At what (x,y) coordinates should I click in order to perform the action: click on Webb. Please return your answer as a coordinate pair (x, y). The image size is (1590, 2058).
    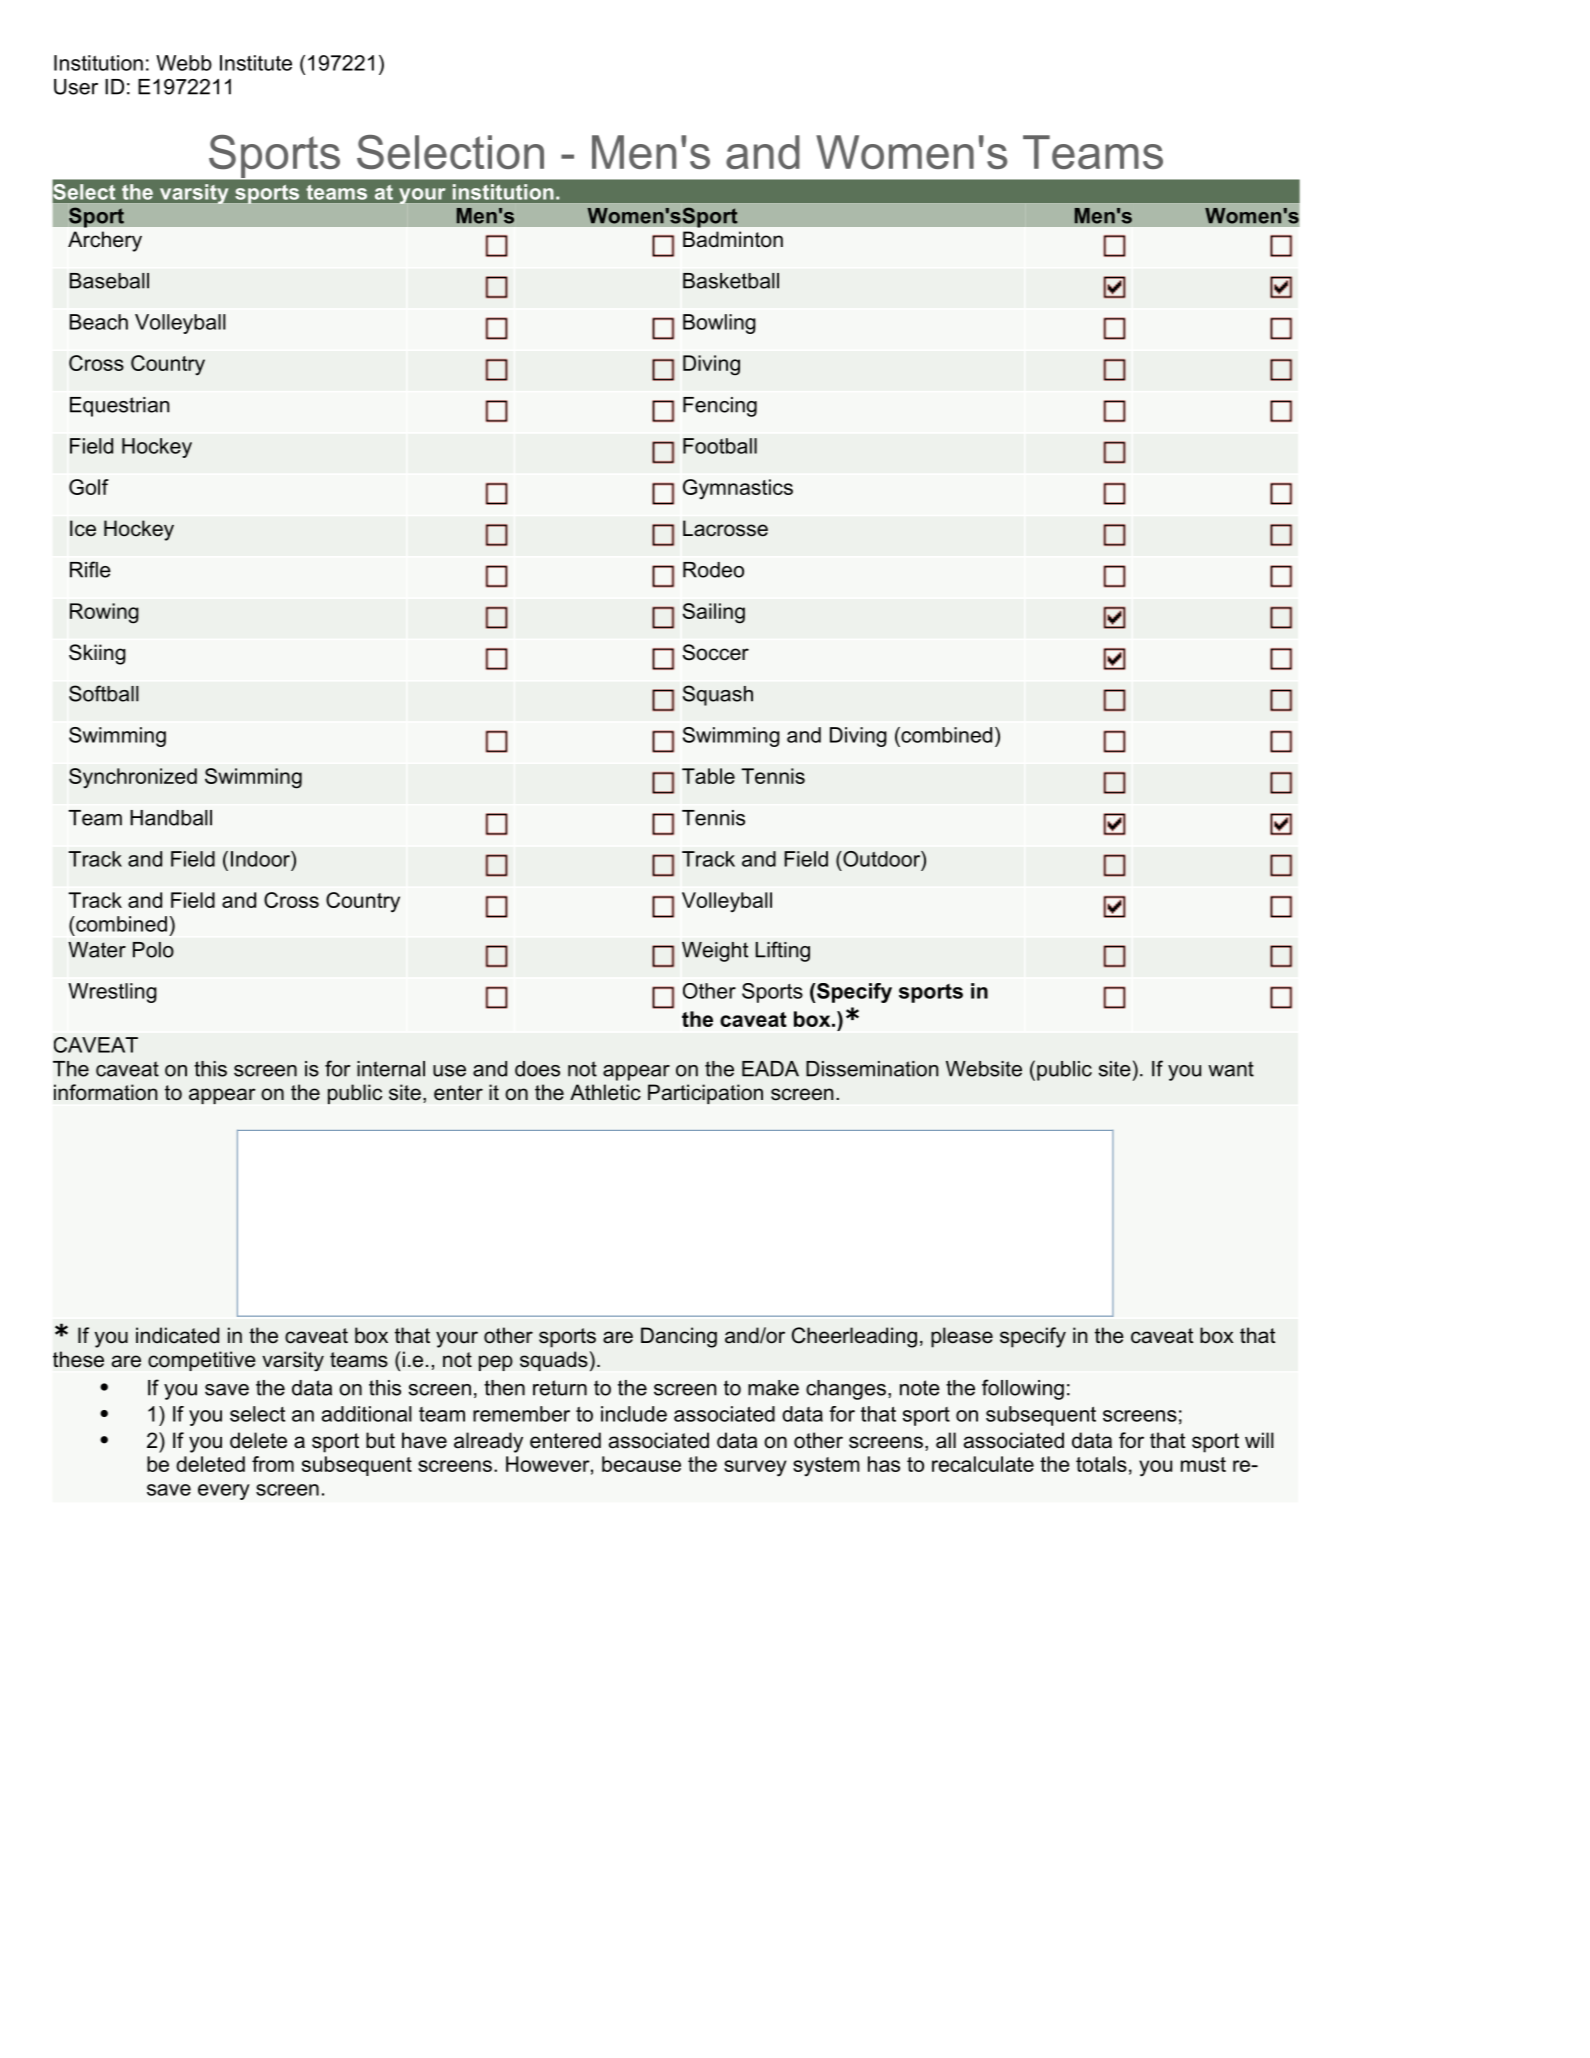
    Looking at the image, I should click on (184, 63).
